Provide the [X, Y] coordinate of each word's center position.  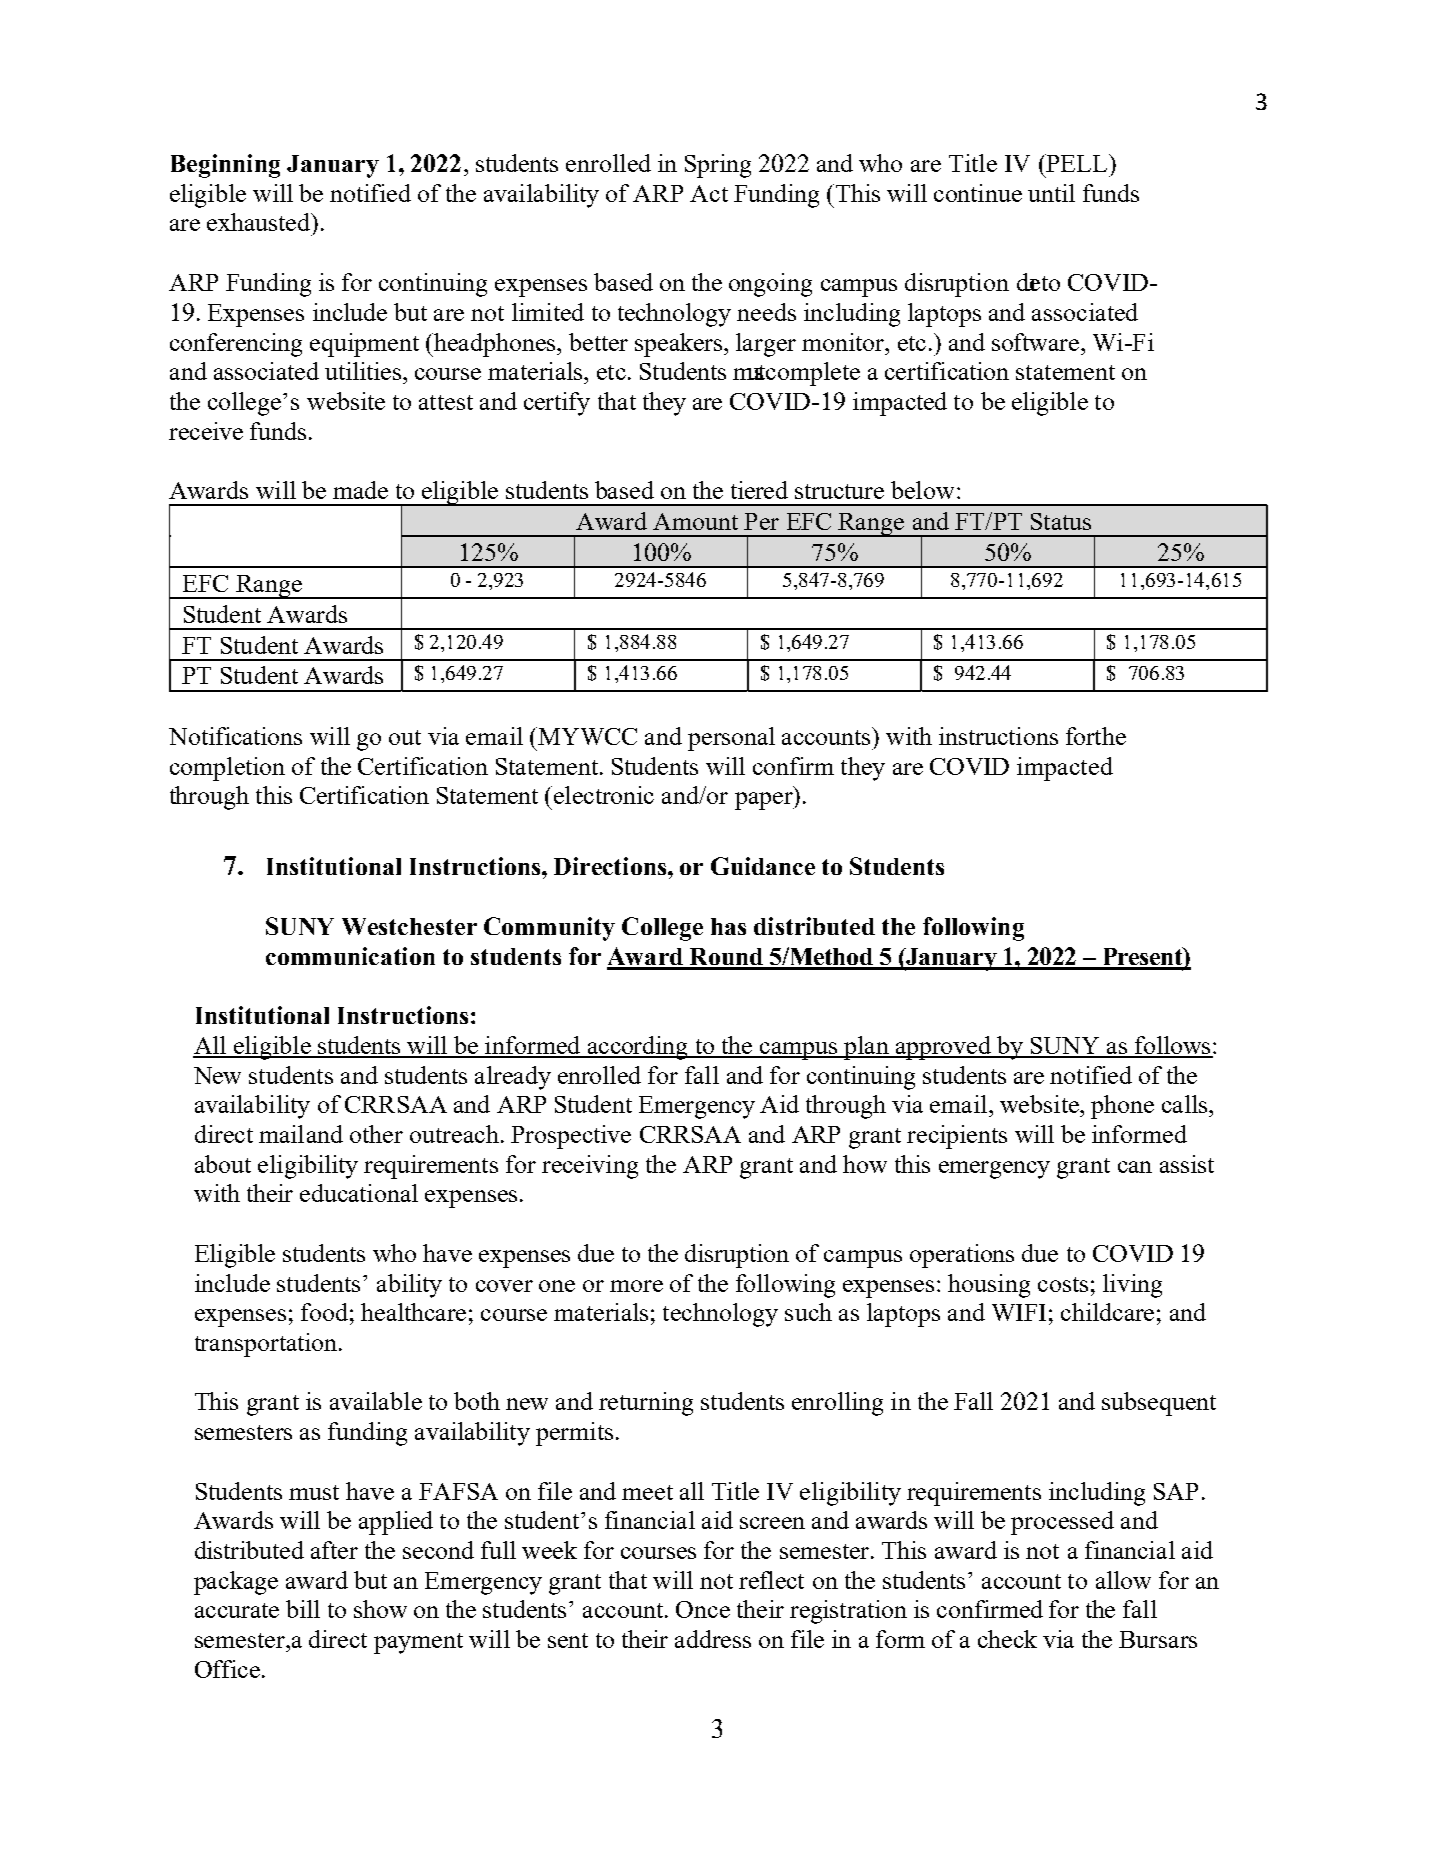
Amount [695, 521]
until [1051, 193]
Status [1061, 521]
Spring [718, 166]
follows [1173, 1046]
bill [303, 1609]
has [728, 926]
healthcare [413, 1312]
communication [350, 956]
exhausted [260, 222]
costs [1063, 1284]
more [636, 1286]
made [360, 490]
